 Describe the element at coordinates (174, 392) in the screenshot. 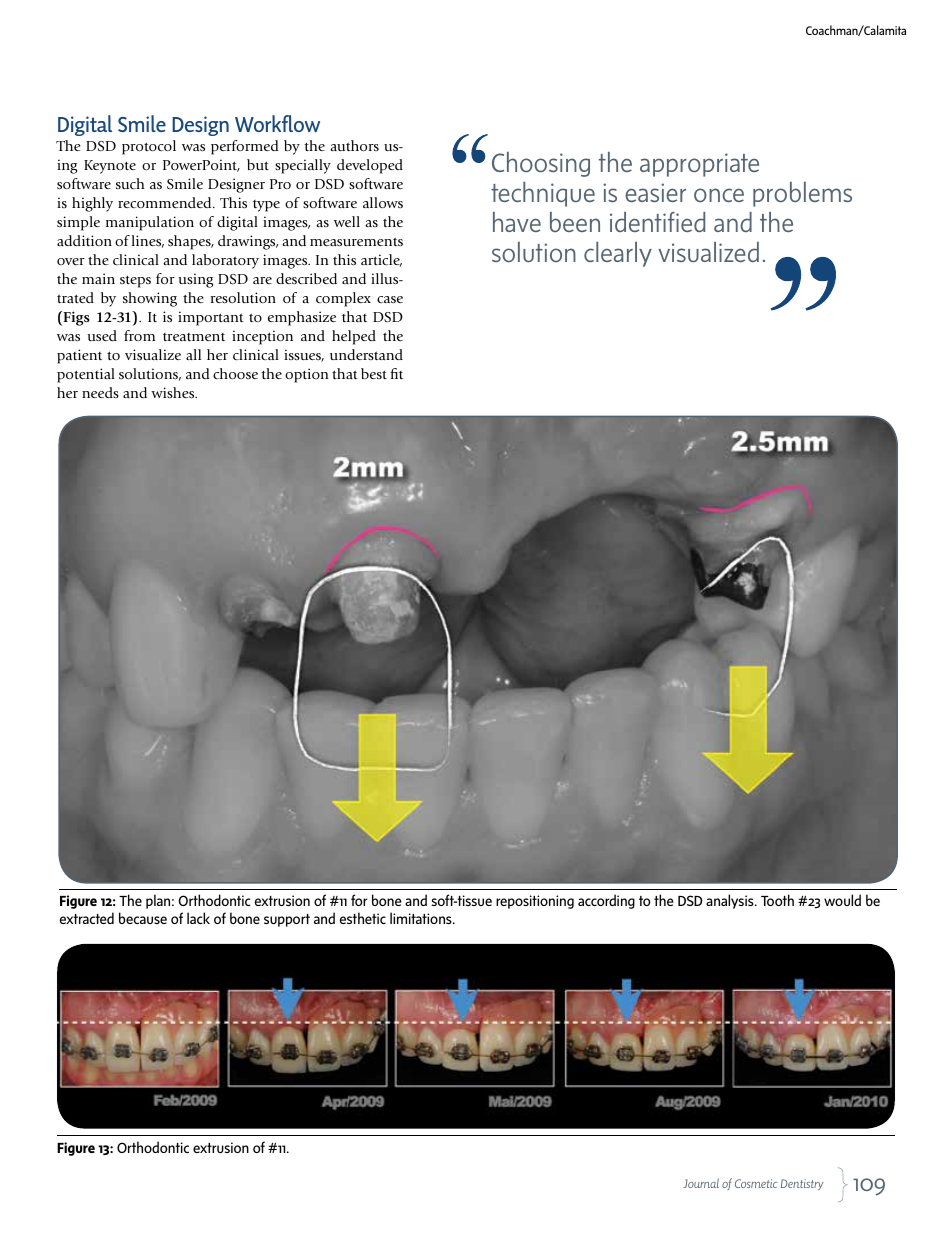

I see `wishes` at that location.
